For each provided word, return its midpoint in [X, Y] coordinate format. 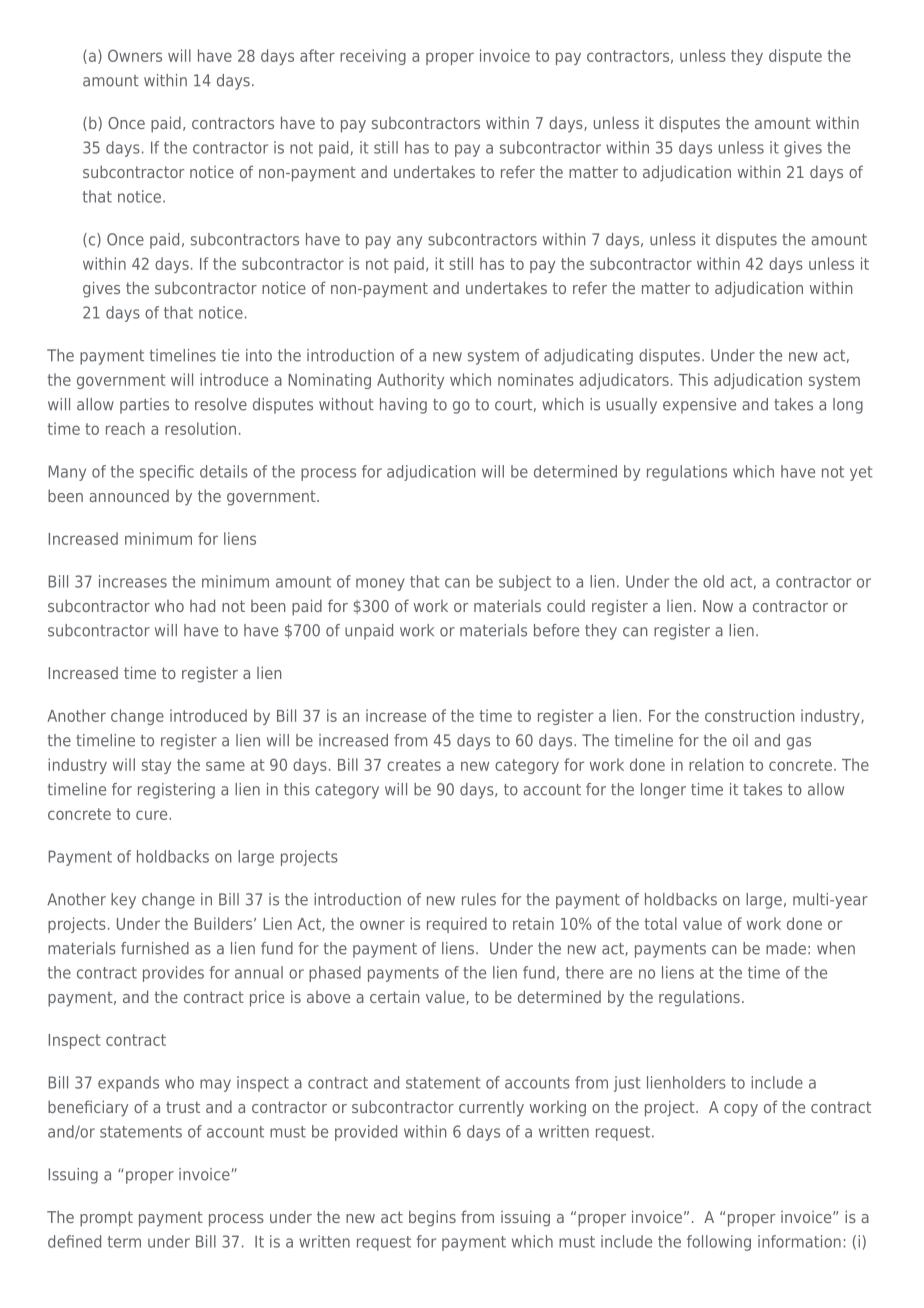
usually [632, 406]
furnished [155, 948]
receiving [373, 57]
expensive [699, 406]
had [202, 605]
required [457, 925]
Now [718, 606]
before [556, 630]
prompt [106, 1219]
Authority [410, 381]
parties [144, 406]
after [317, 55]
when [836, 948]
